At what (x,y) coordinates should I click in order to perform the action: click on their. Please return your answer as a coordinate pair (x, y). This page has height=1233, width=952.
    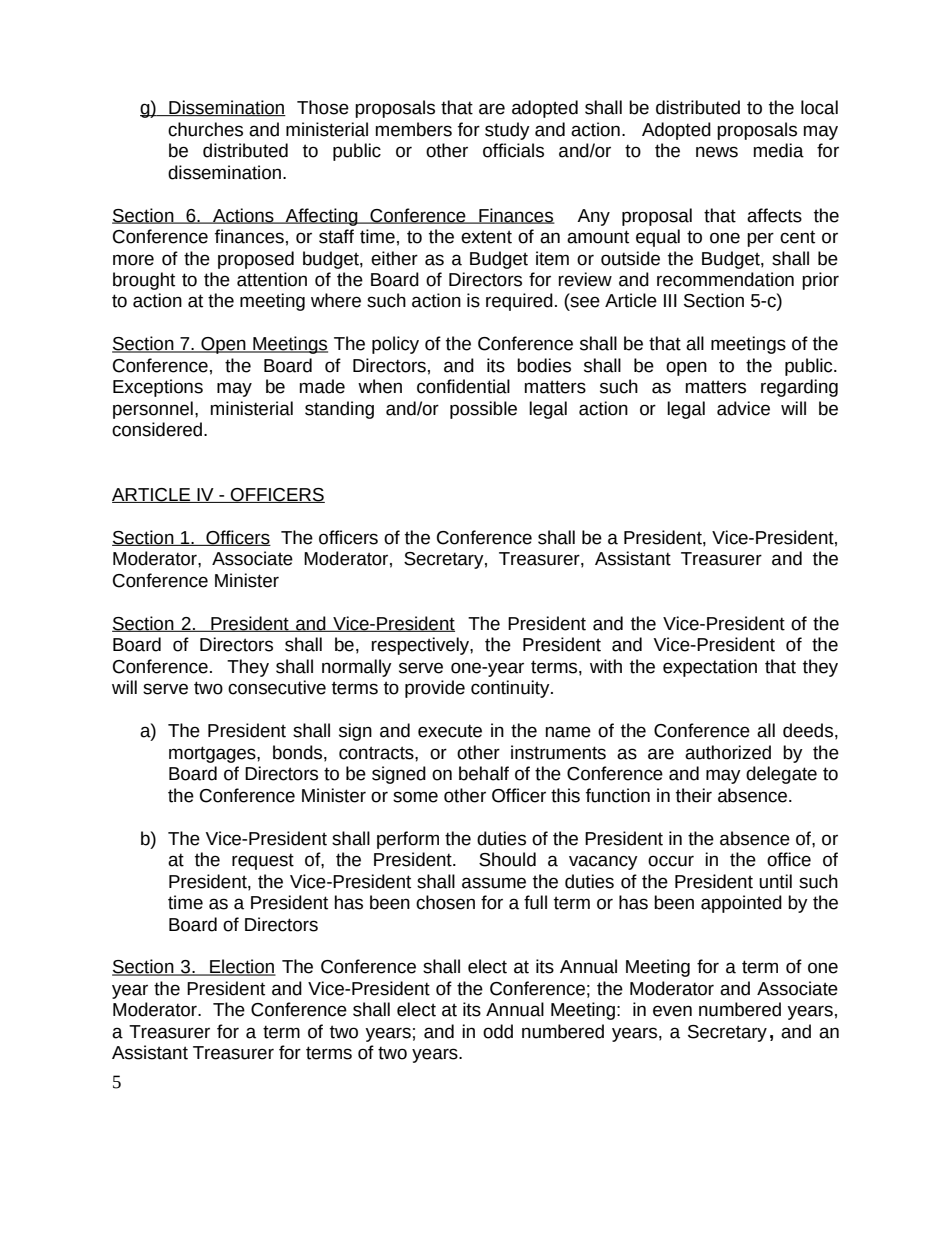
    Looking at the image, I should click on (694, 795).
